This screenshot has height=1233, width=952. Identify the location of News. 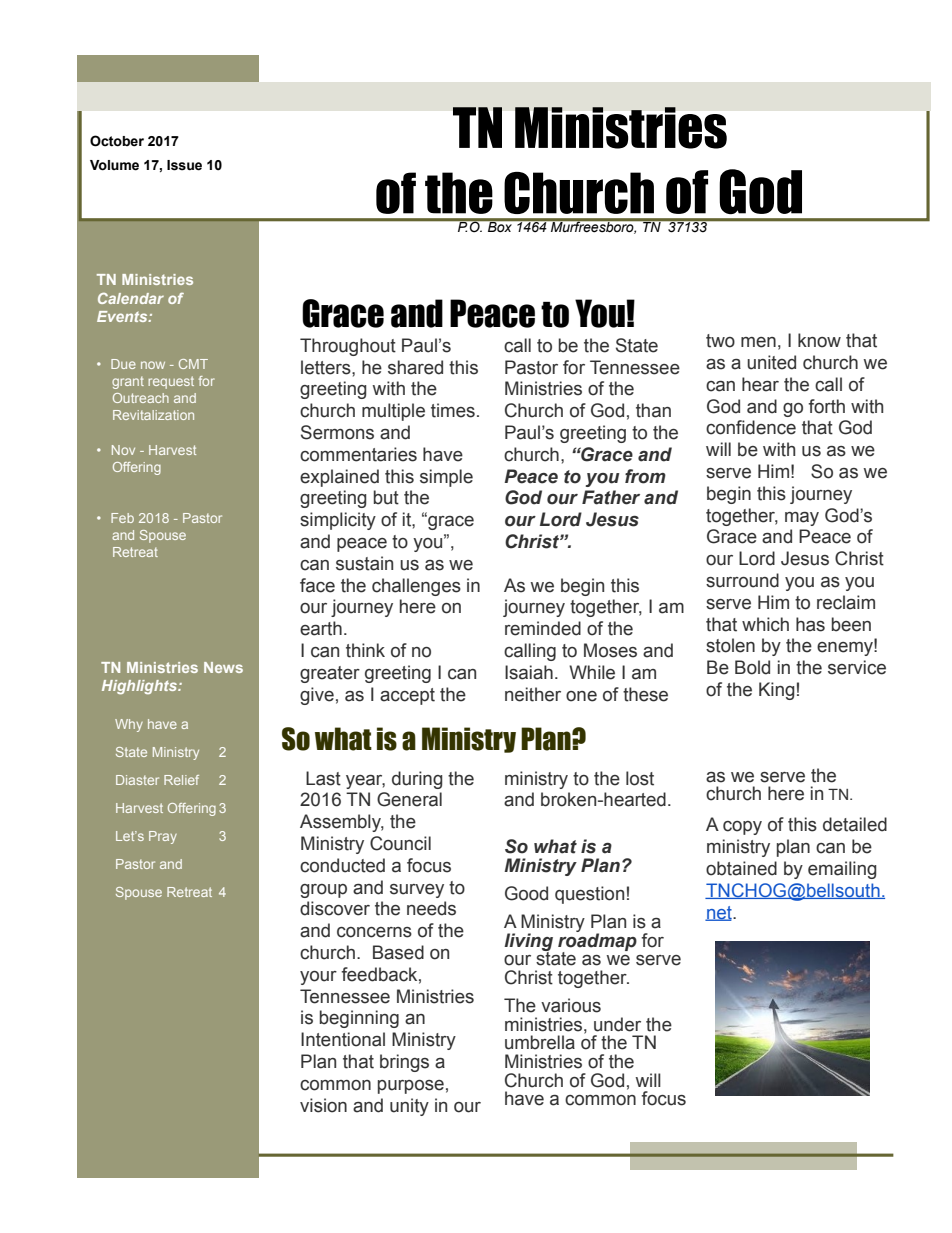
(223, 667).
